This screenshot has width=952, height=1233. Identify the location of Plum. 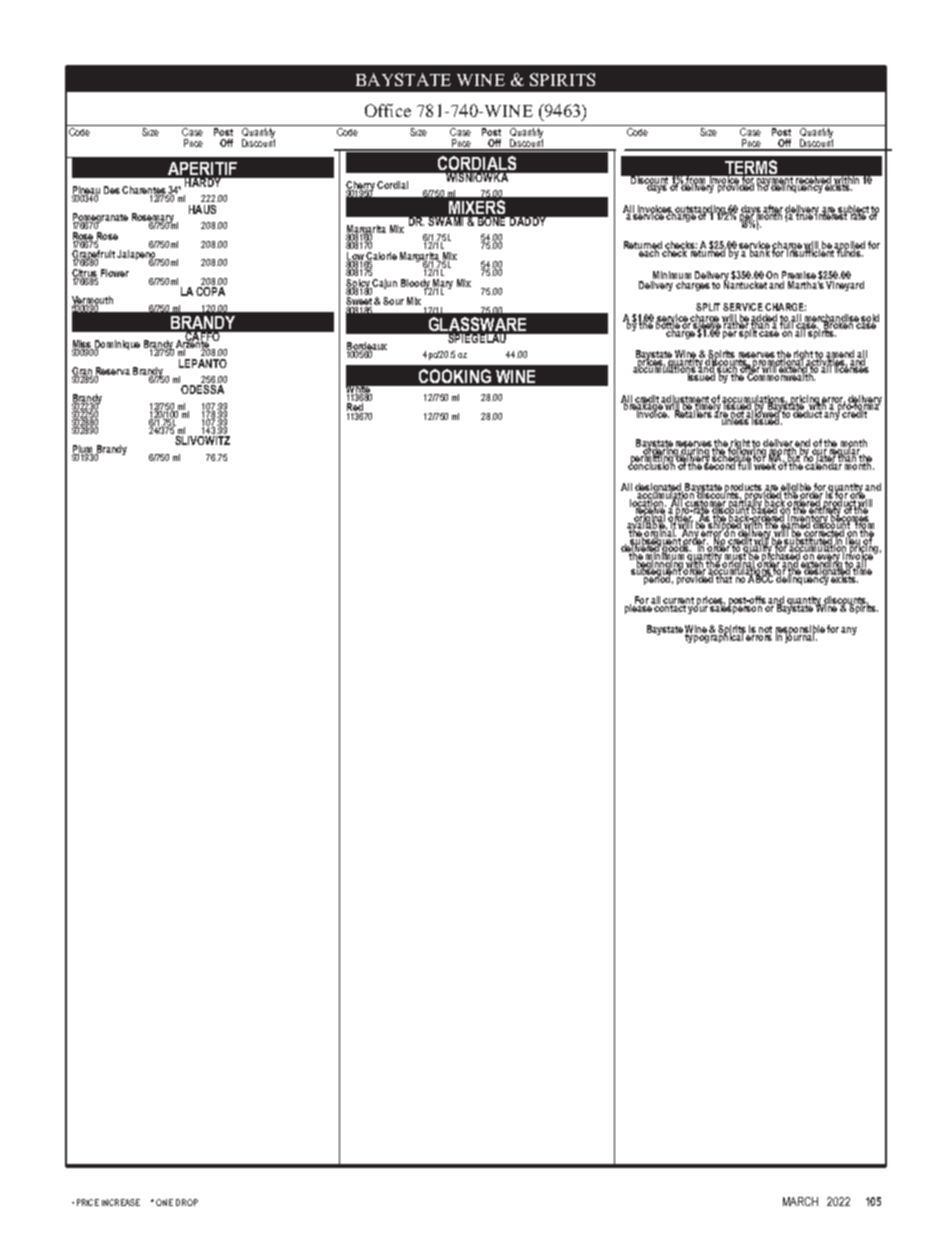
(83, 450).
